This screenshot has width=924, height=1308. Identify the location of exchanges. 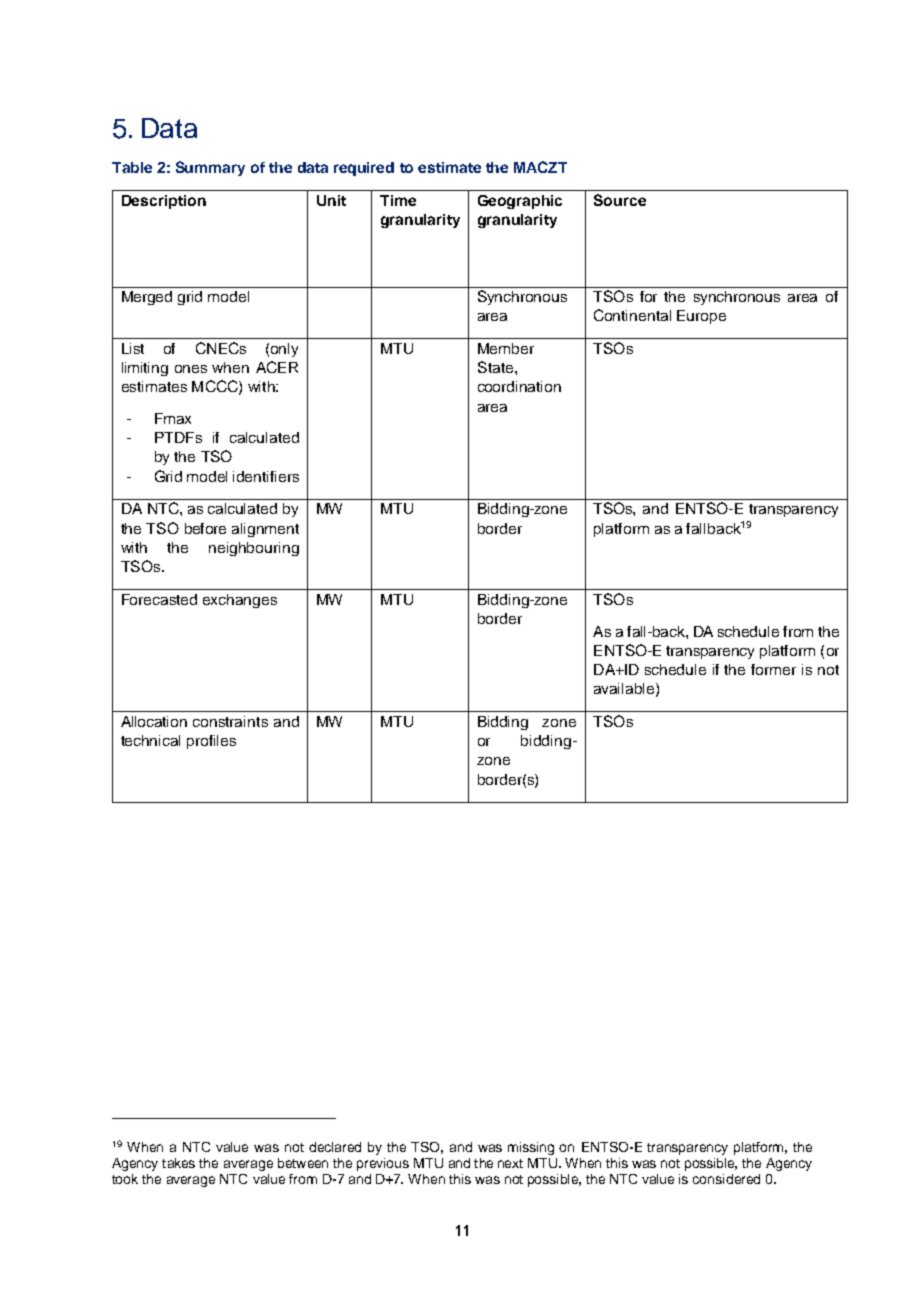
(240, 601).
